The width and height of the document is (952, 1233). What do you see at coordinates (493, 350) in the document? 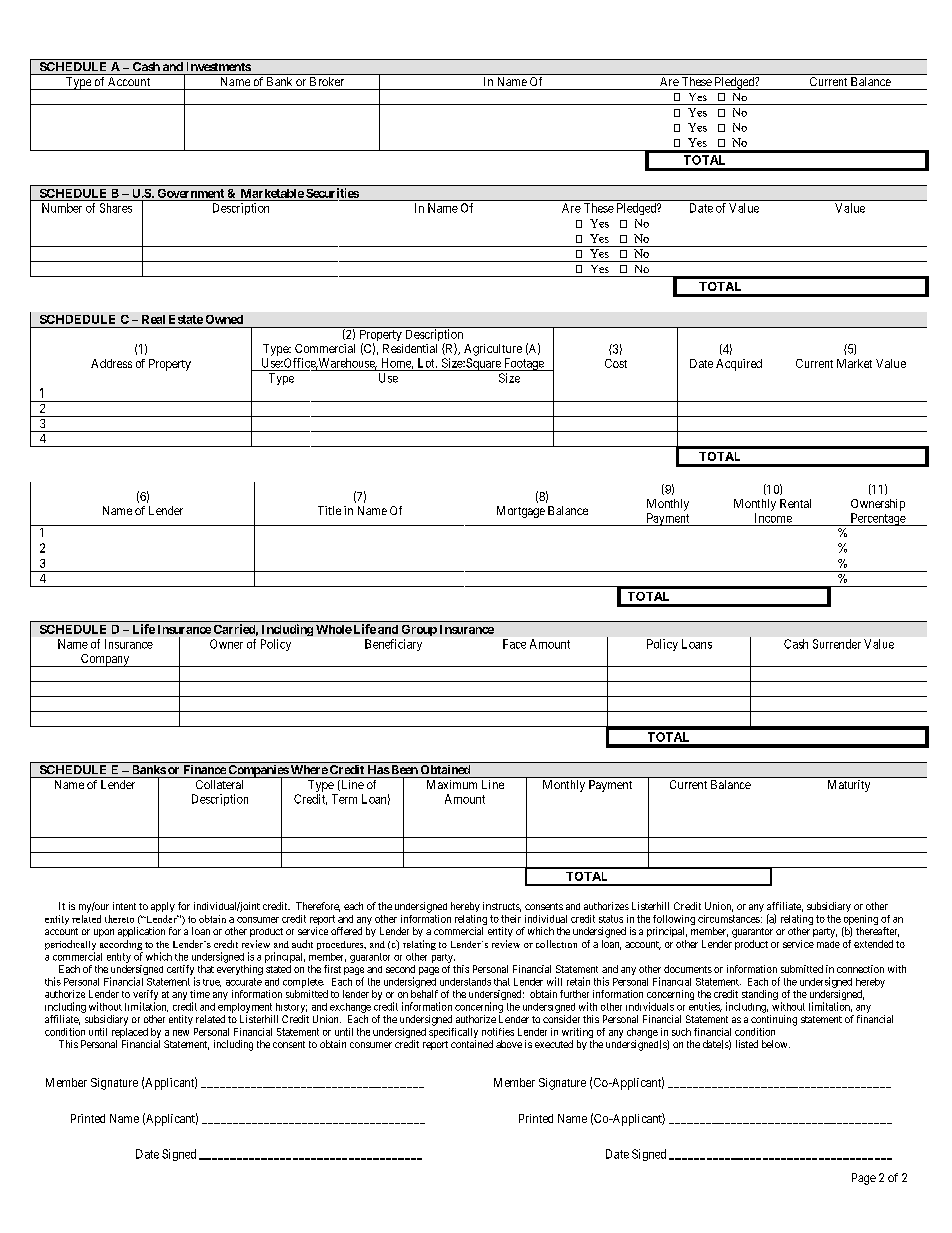
I see `Agriculture` at bounding box center [493, 350].
